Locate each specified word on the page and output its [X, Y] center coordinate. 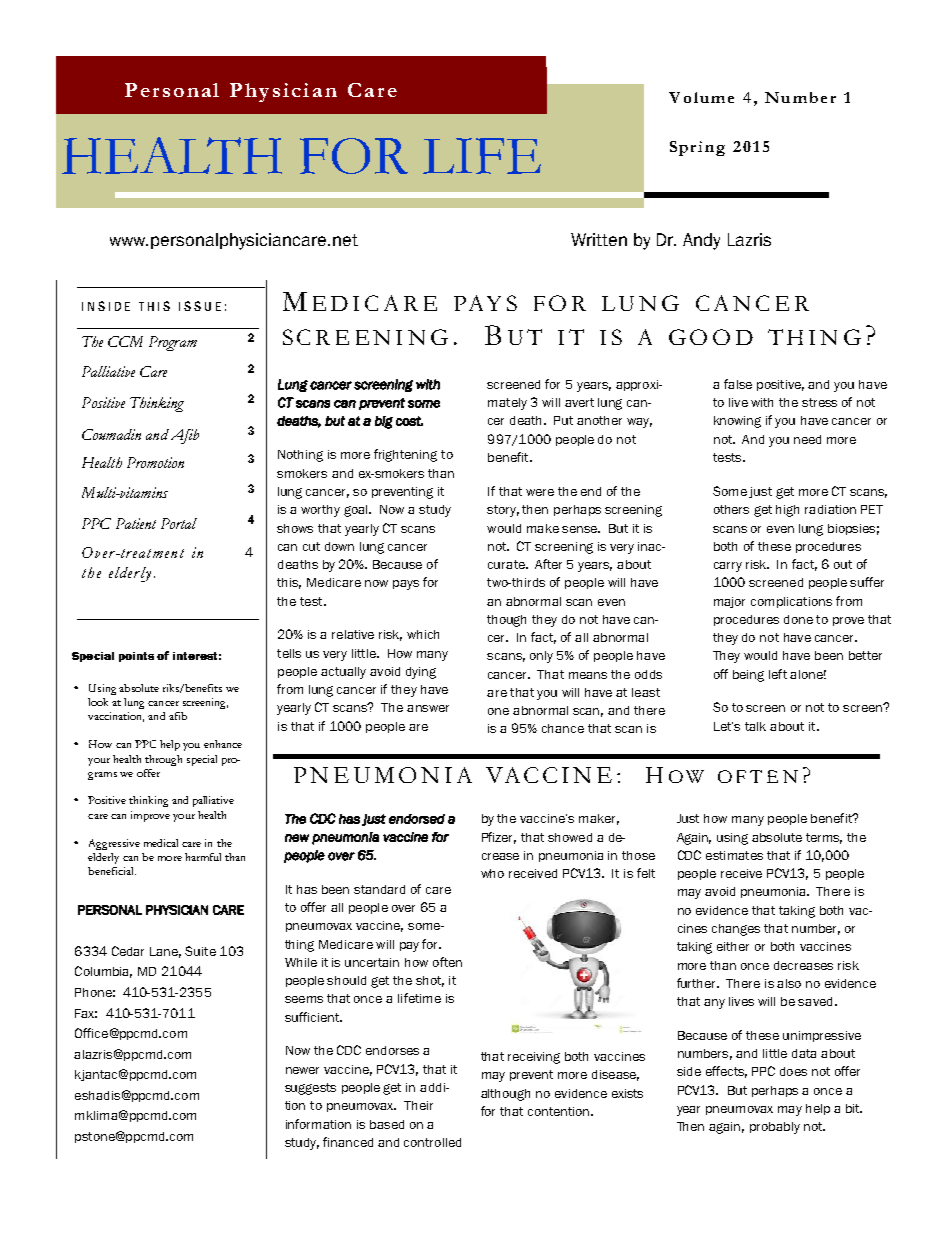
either [733, 946]
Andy [701, 241]
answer [428, 708]
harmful [203, 857]
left [778, 674]
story [503, 511]
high [787, 511]
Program [173, 343]
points [136, 657]
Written [599, 239]
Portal [179, 523]
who [492, 873]
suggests [310, 1089]
